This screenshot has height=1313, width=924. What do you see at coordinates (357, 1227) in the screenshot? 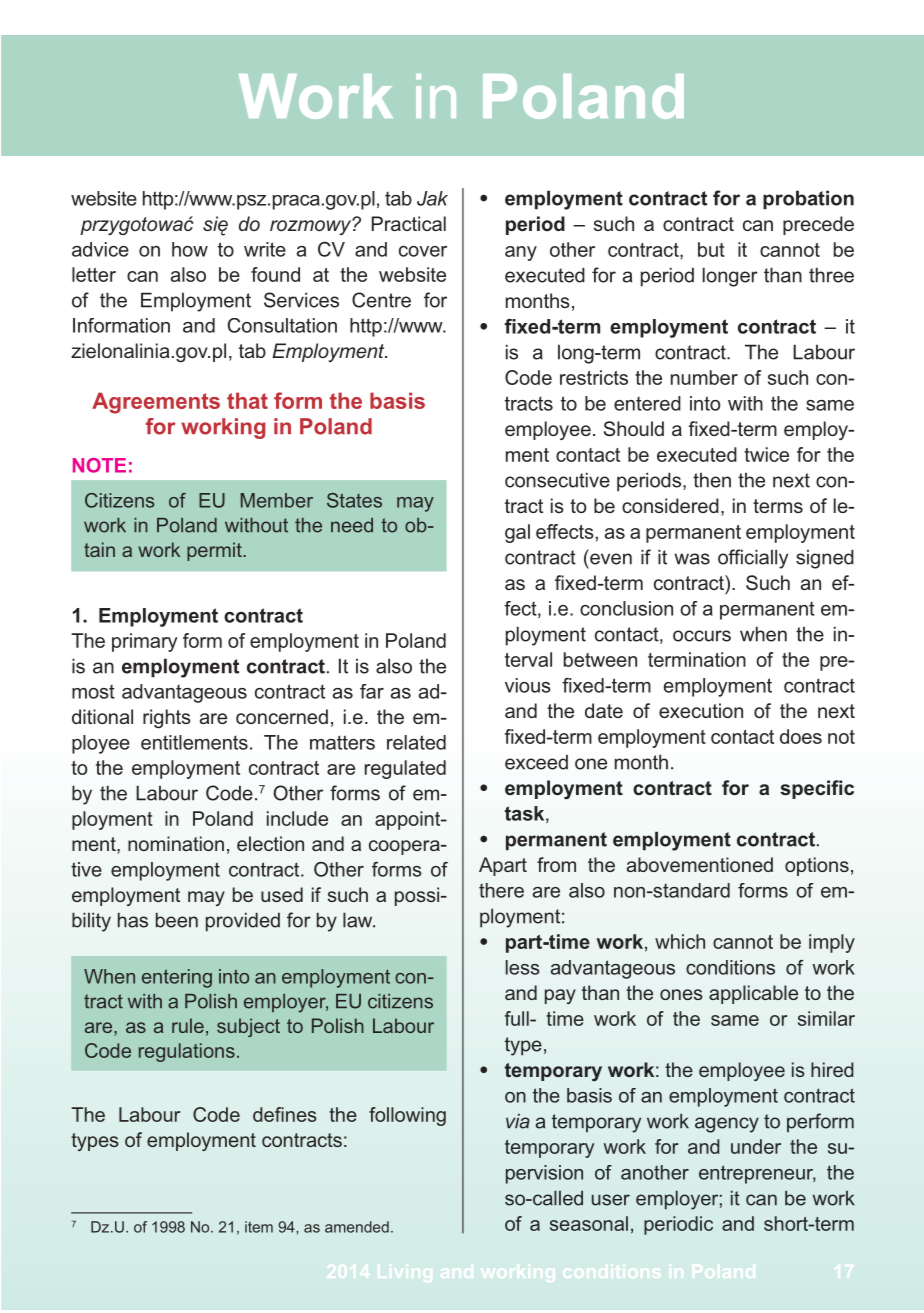
I see `amended` at bounding box center [357, 1227].
